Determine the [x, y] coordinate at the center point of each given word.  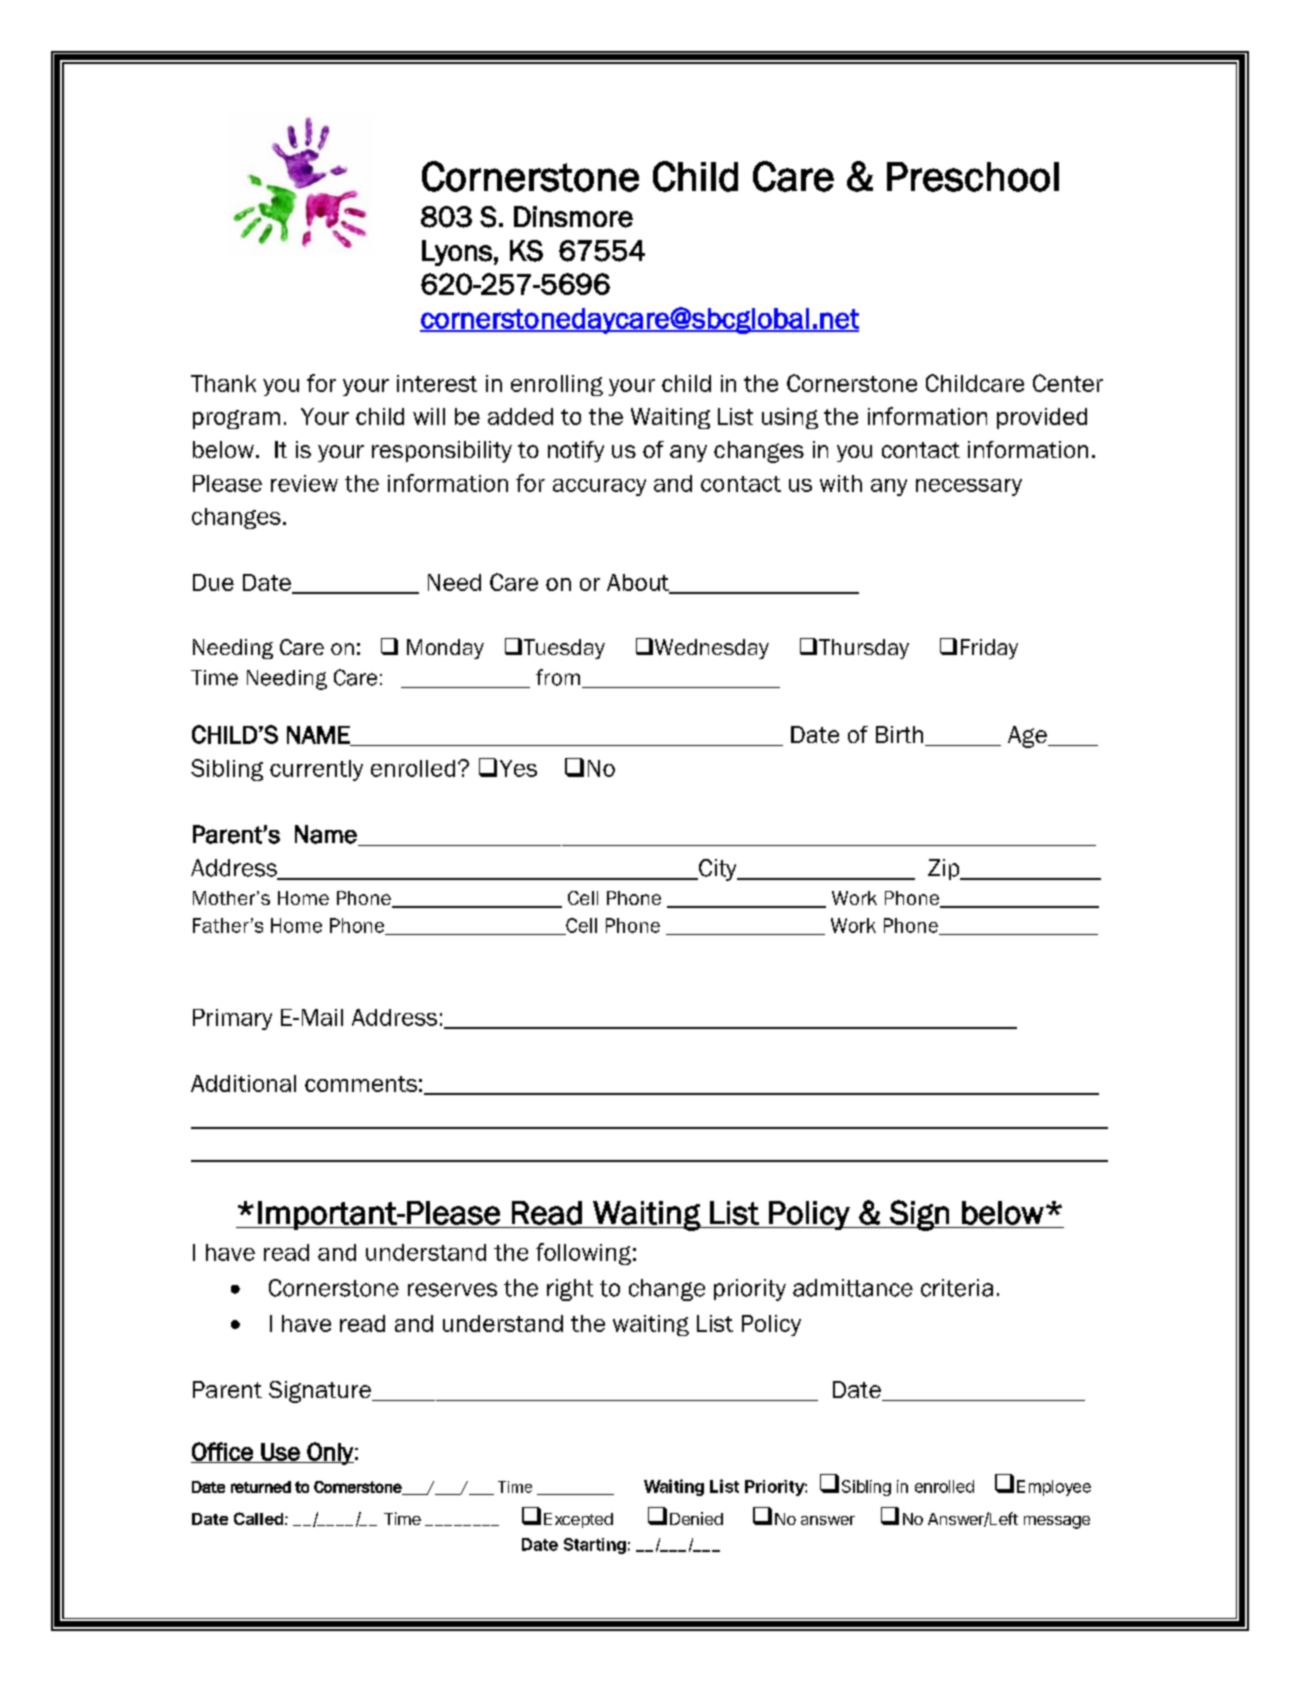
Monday [445, 649]
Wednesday [712, 649]
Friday [989, 649]
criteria [957, 1288]
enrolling [557, 385]
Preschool [973, 177]
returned [261, 1487]
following [583, 1254]
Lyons [457, 253]
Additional [243, 1083]
